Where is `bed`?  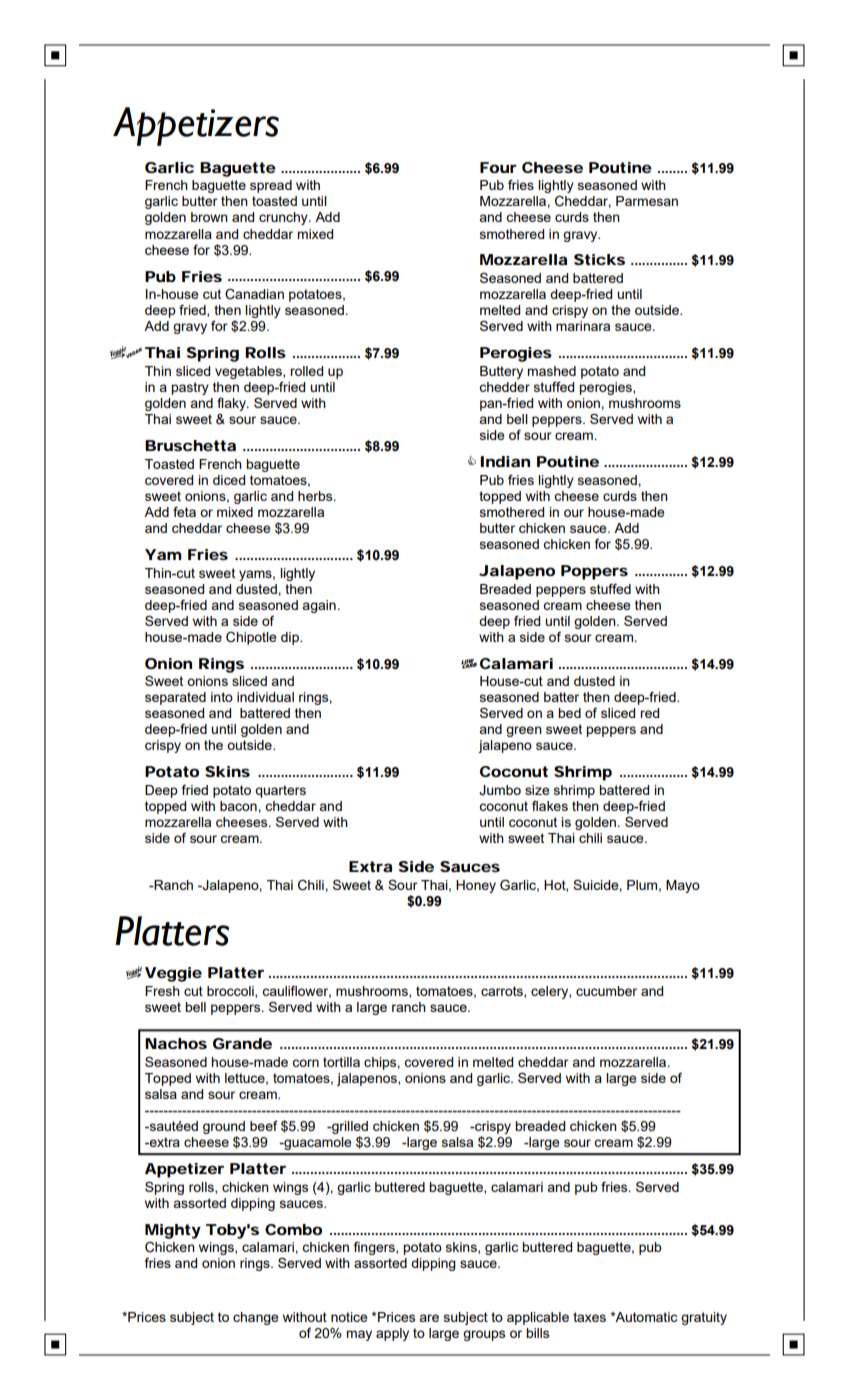
bed is located at coordinates (569, 713).
